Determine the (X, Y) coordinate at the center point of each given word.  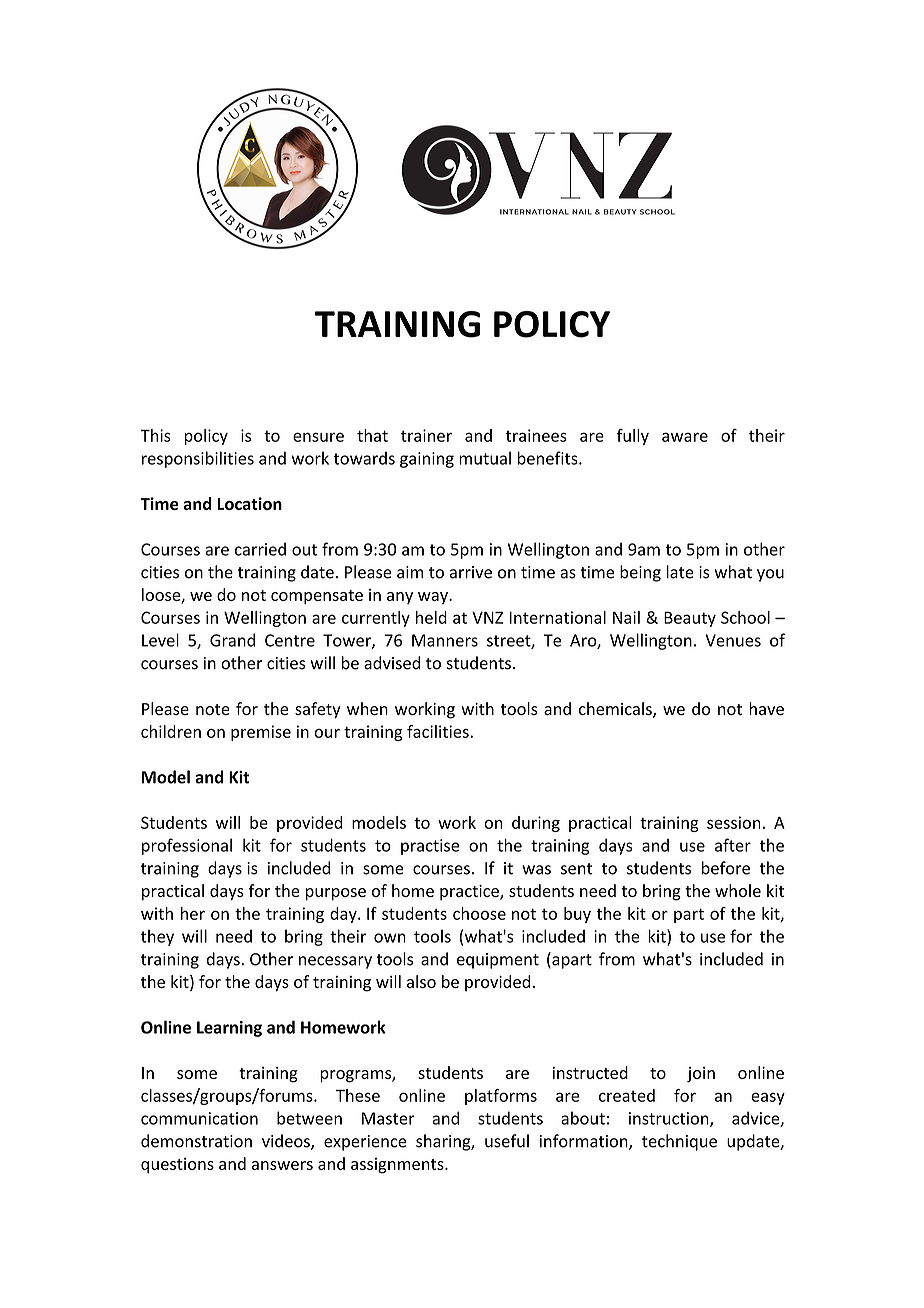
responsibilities (198, 459)
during (536, 824)
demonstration (196, 1141)
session (734, 822)
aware (685, 437)
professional (187, 846)
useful (507, 1141)
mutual (485, 458)
